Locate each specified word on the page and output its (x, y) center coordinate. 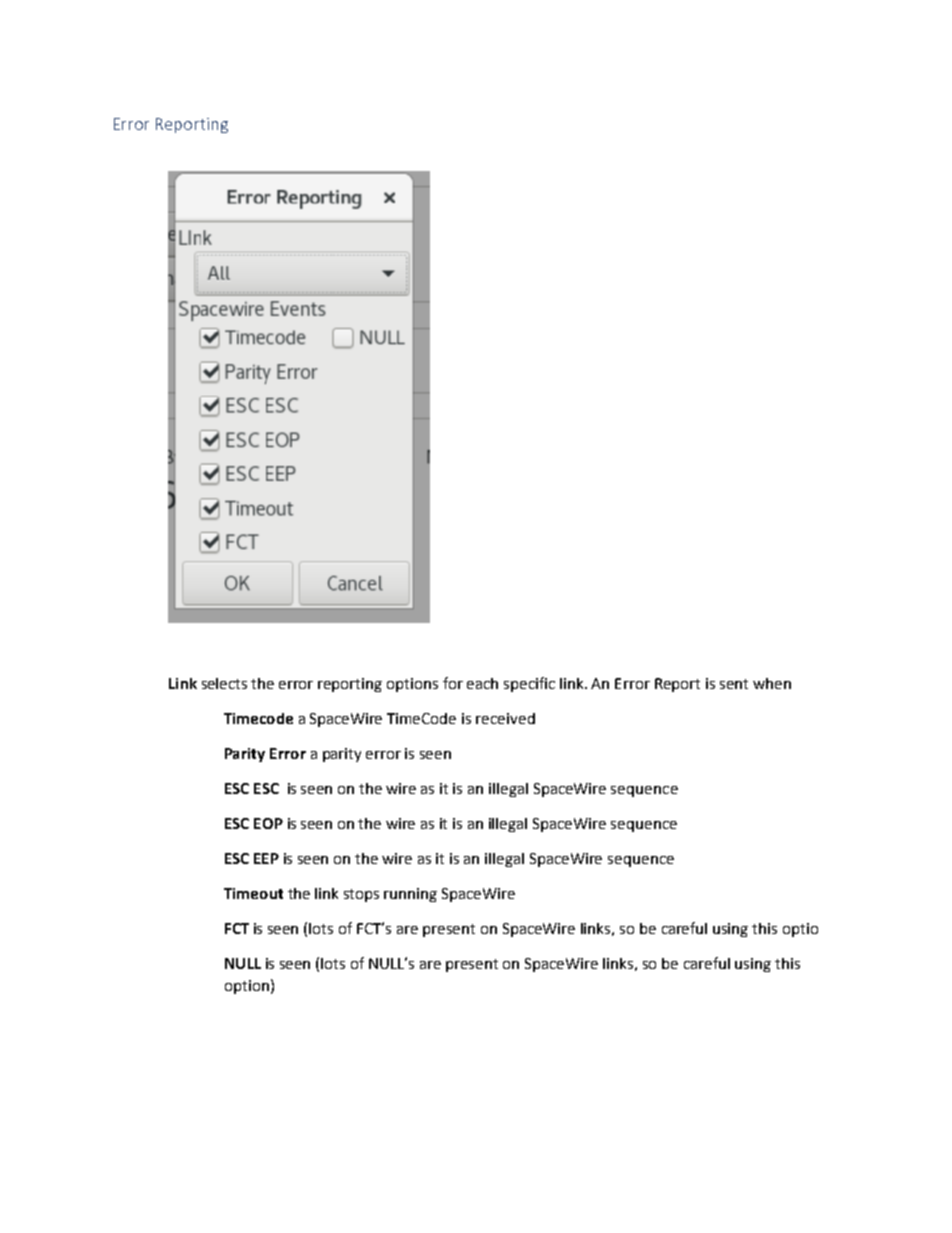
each (482, 683)
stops (361, 895)
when (772, 683)
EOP (268, 823)
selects (224, 683)
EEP (266, 858)
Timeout (253, 893)
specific (529, 684)
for (453, 683)
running (410, 895)
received (505, 718)
